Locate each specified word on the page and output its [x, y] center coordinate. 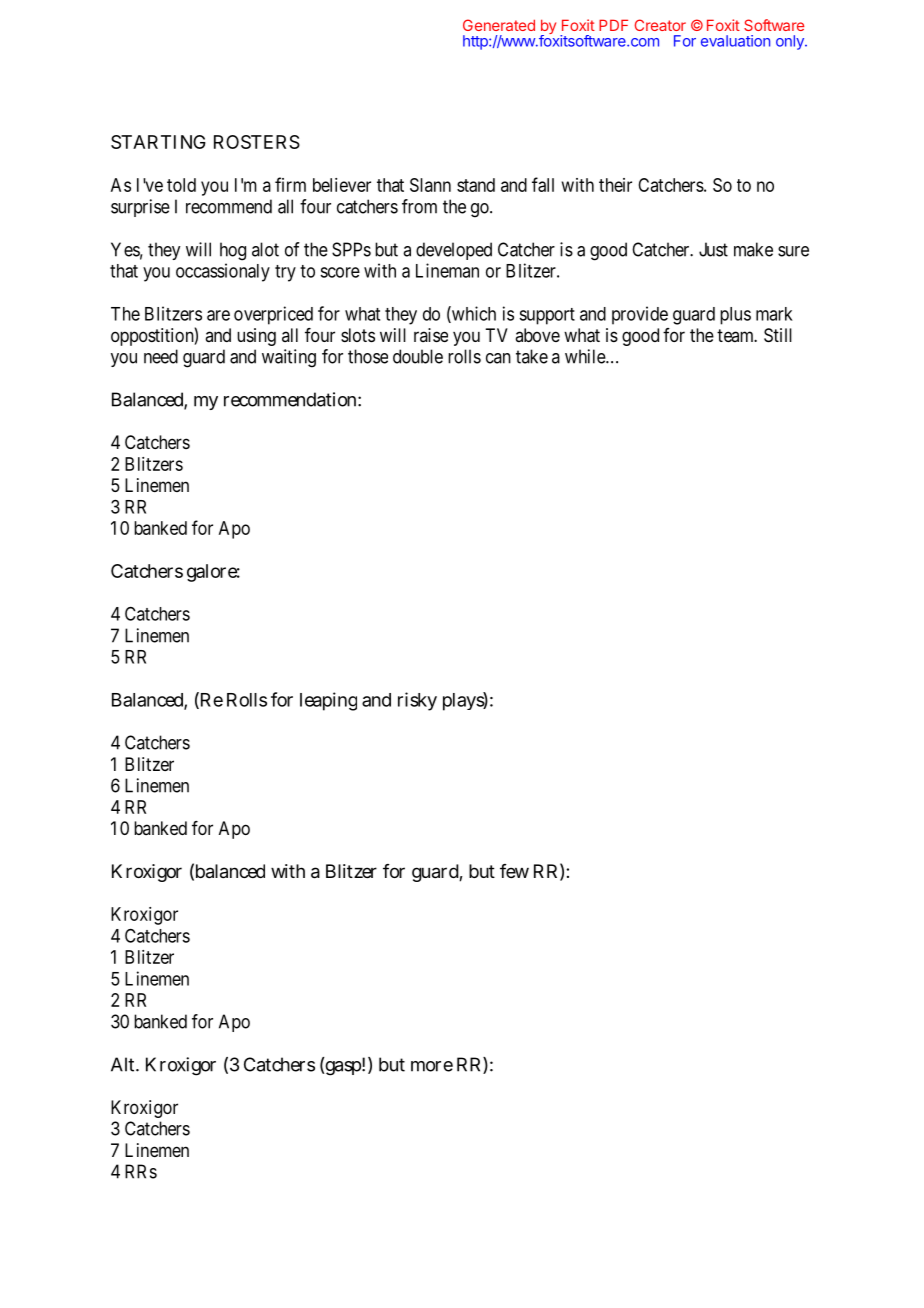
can [498, 358]
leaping [328, 701]
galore [213, 573]
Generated [499, 25]
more [432, 1066]
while [586, 356]
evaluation [735, 41]
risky [417, 701]
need [161, 356]
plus [735, 316]
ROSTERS [257, 142]
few [514, 871]
